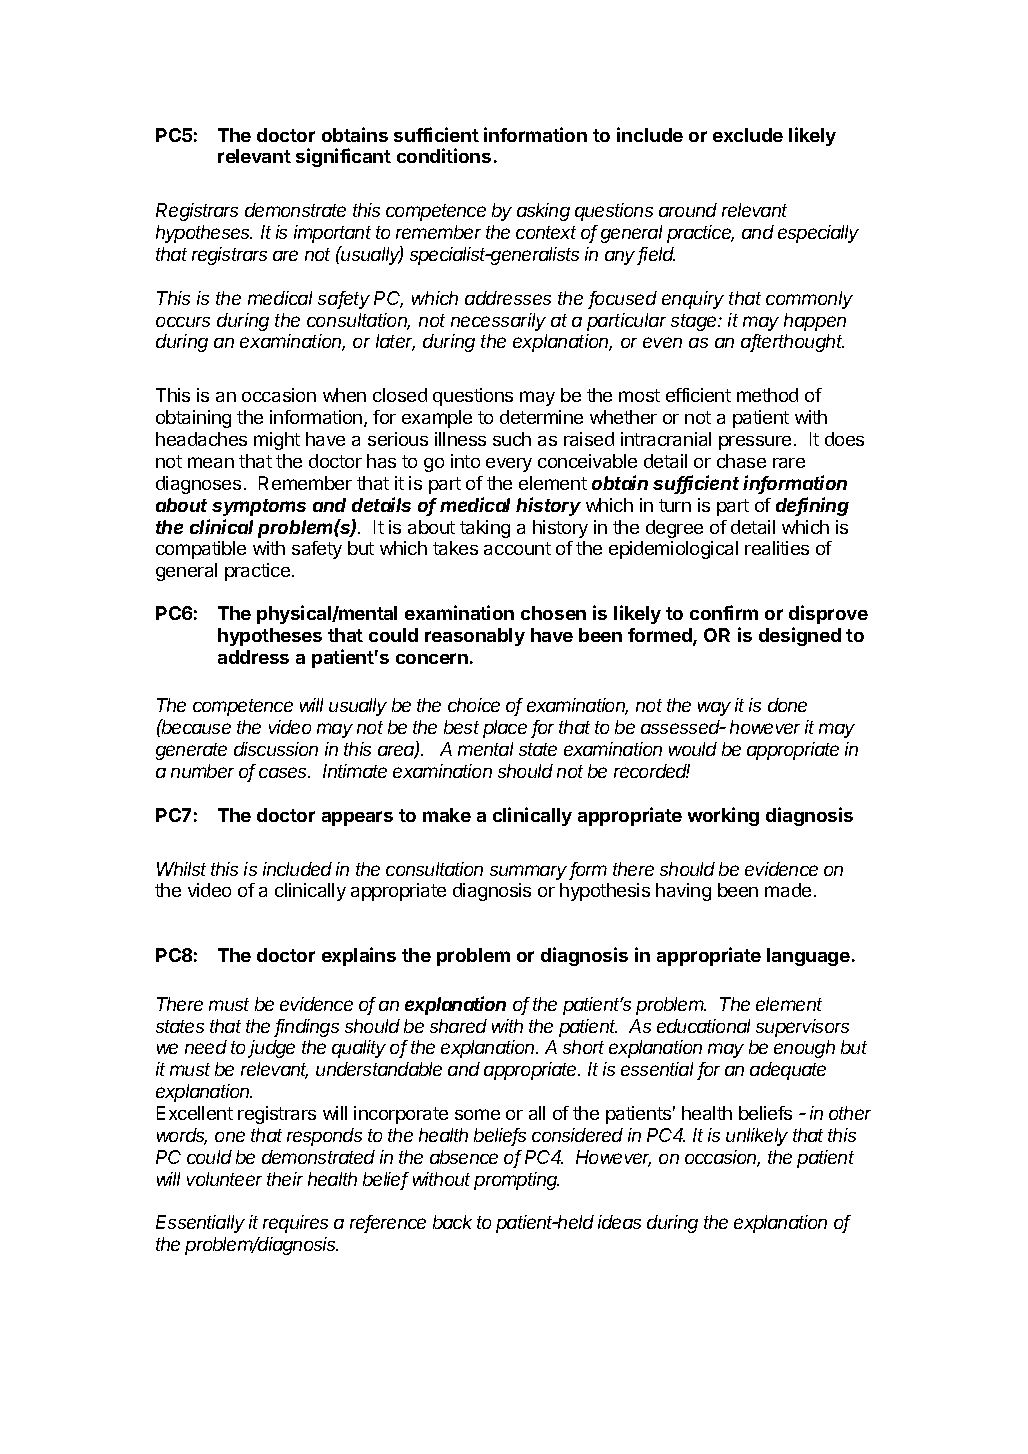  I want to click on significant, so click(343, 157).
